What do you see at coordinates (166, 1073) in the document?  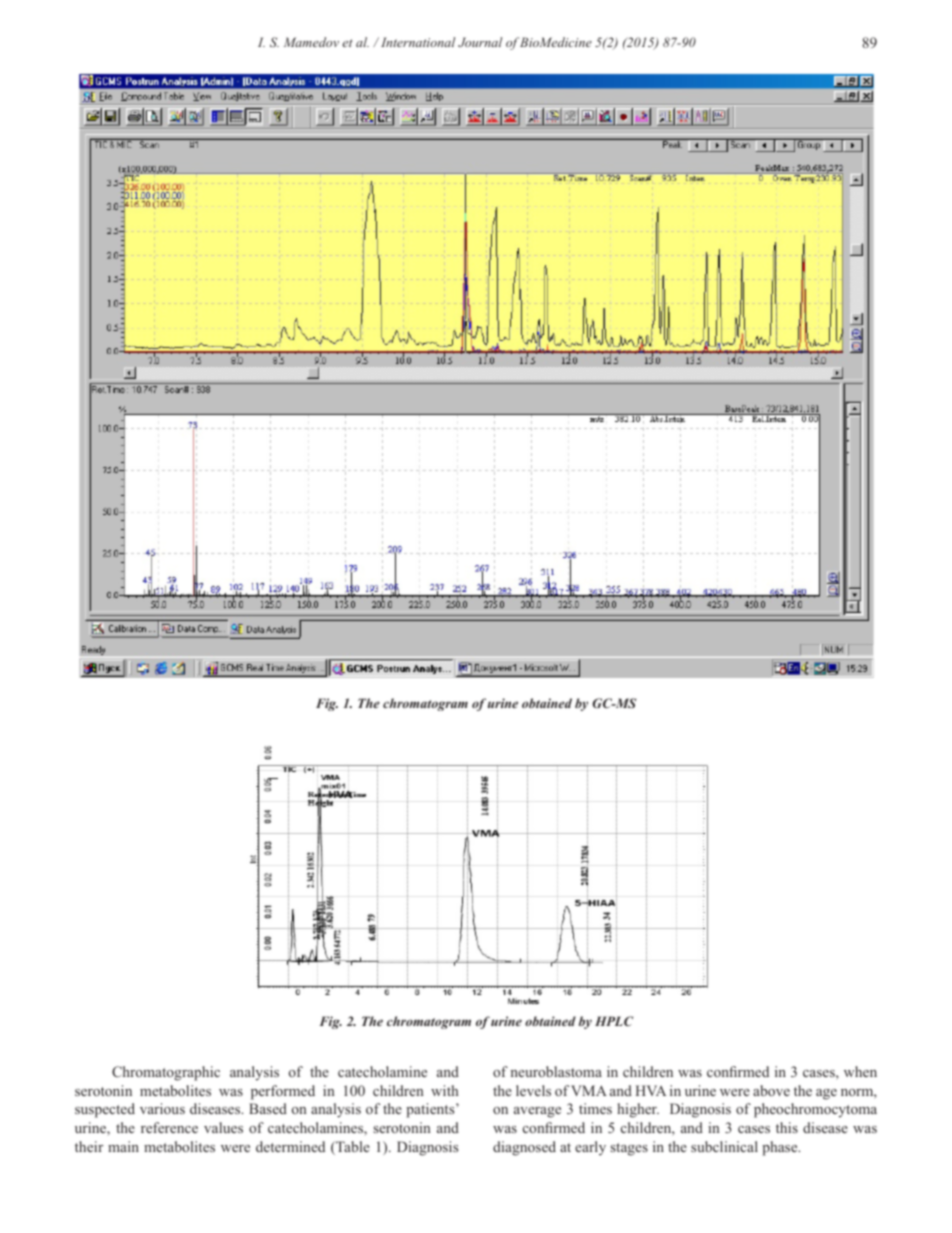 I see `Chromatographic` at bounding box center [166, 1073].
